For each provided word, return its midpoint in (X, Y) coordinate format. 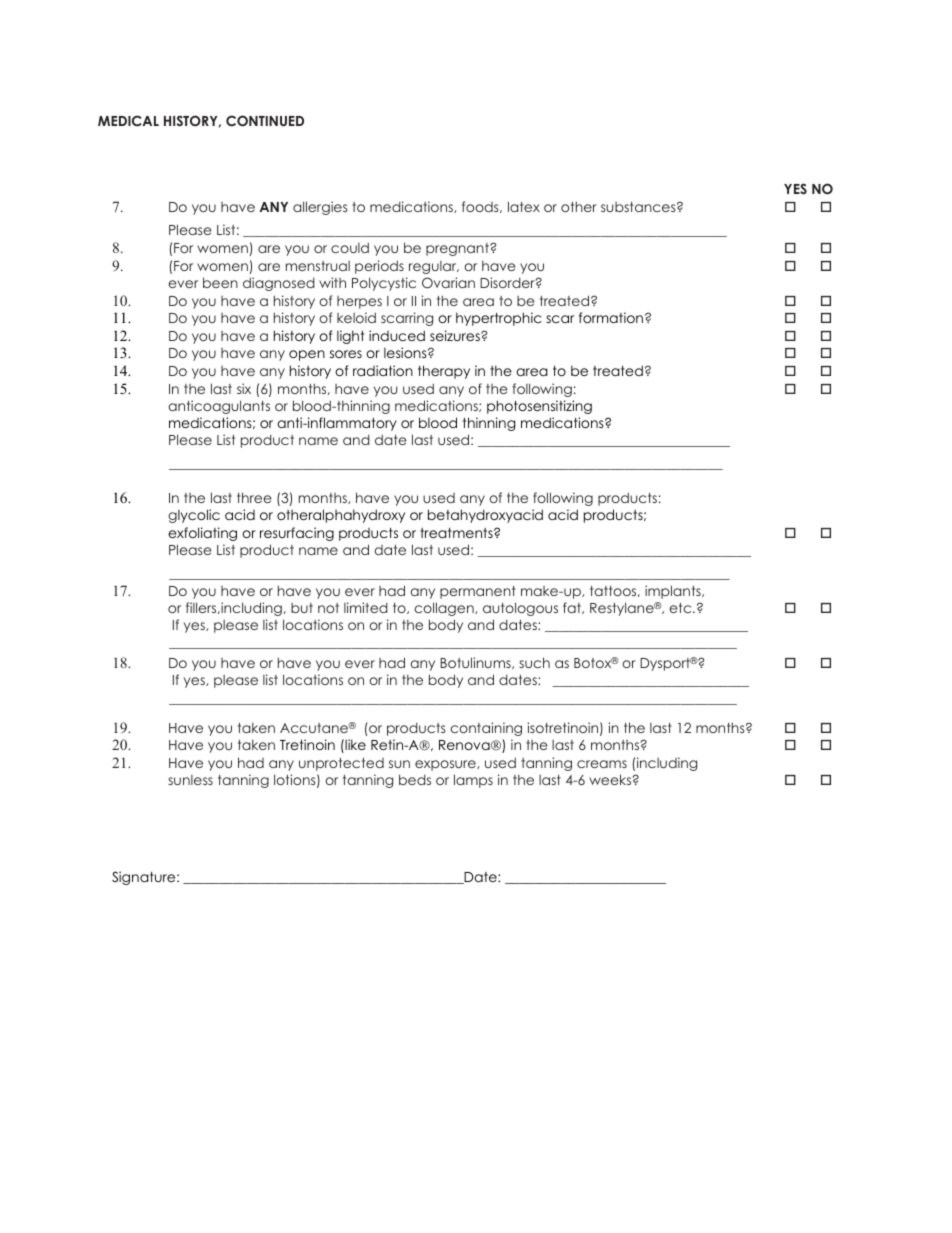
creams (602, 764)
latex (524, 206)
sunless (190, 780)
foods (481, 207)
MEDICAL (128, 121)
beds (415, 779)
